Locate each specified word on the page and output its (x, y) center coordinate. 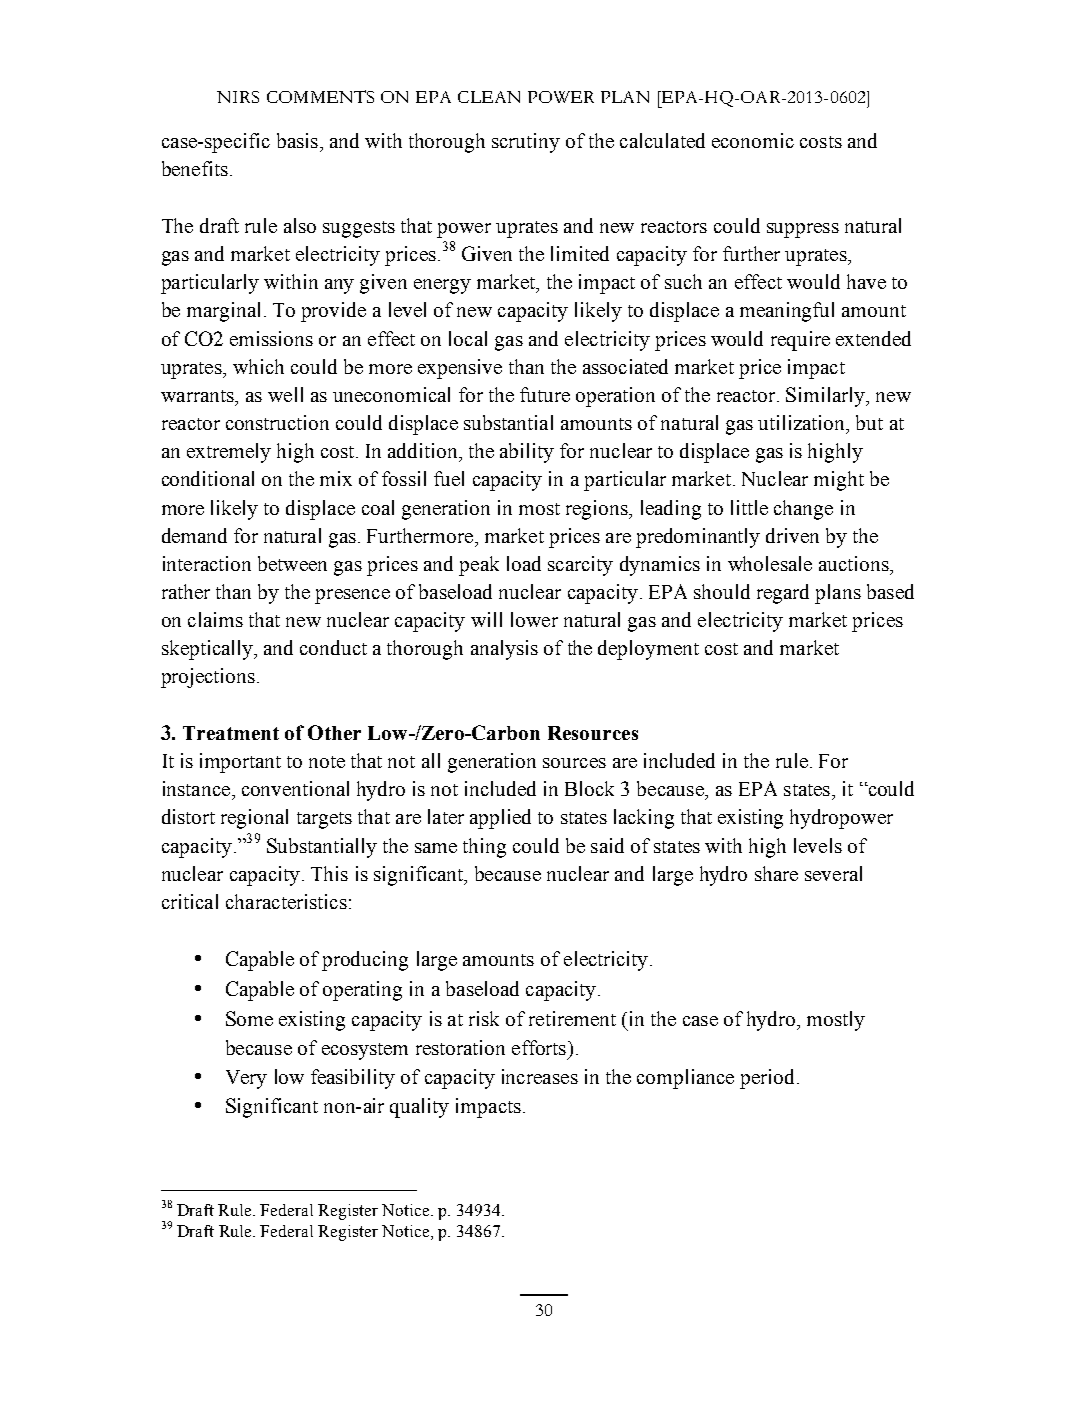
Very (246, 1079)
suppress (803, 230)
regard (783, 594)
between (292, 563)
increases (540, 1076)
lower (534, 619)
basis (297, 140)
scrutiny (526, 143)
